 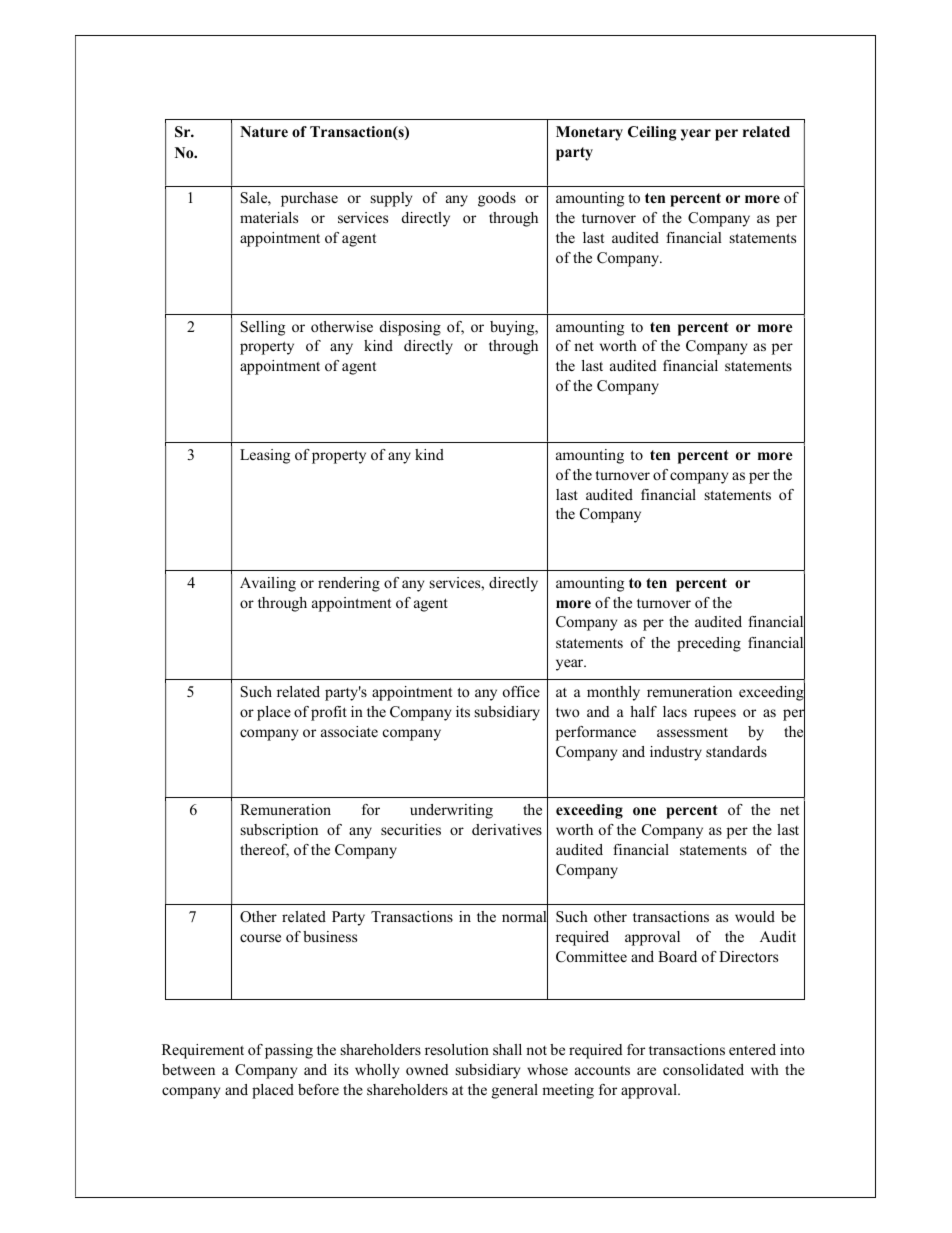 What do you see at coordinates (497, 199) in the page?
I see `goods` at bounding box center [497, 199].
